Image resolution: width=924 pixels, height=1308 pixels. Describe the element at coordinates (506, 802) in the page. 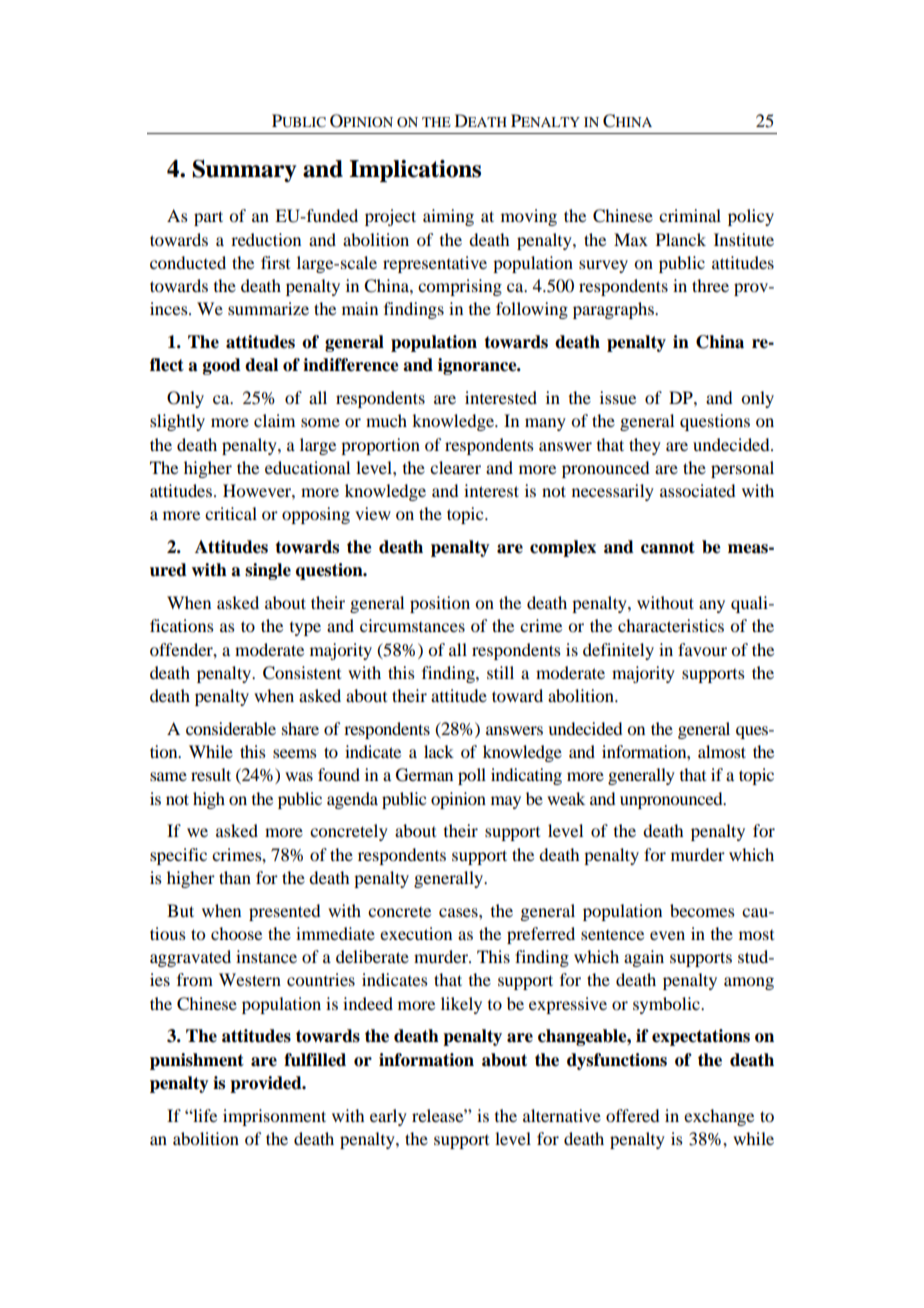

I see `may` at that location.
